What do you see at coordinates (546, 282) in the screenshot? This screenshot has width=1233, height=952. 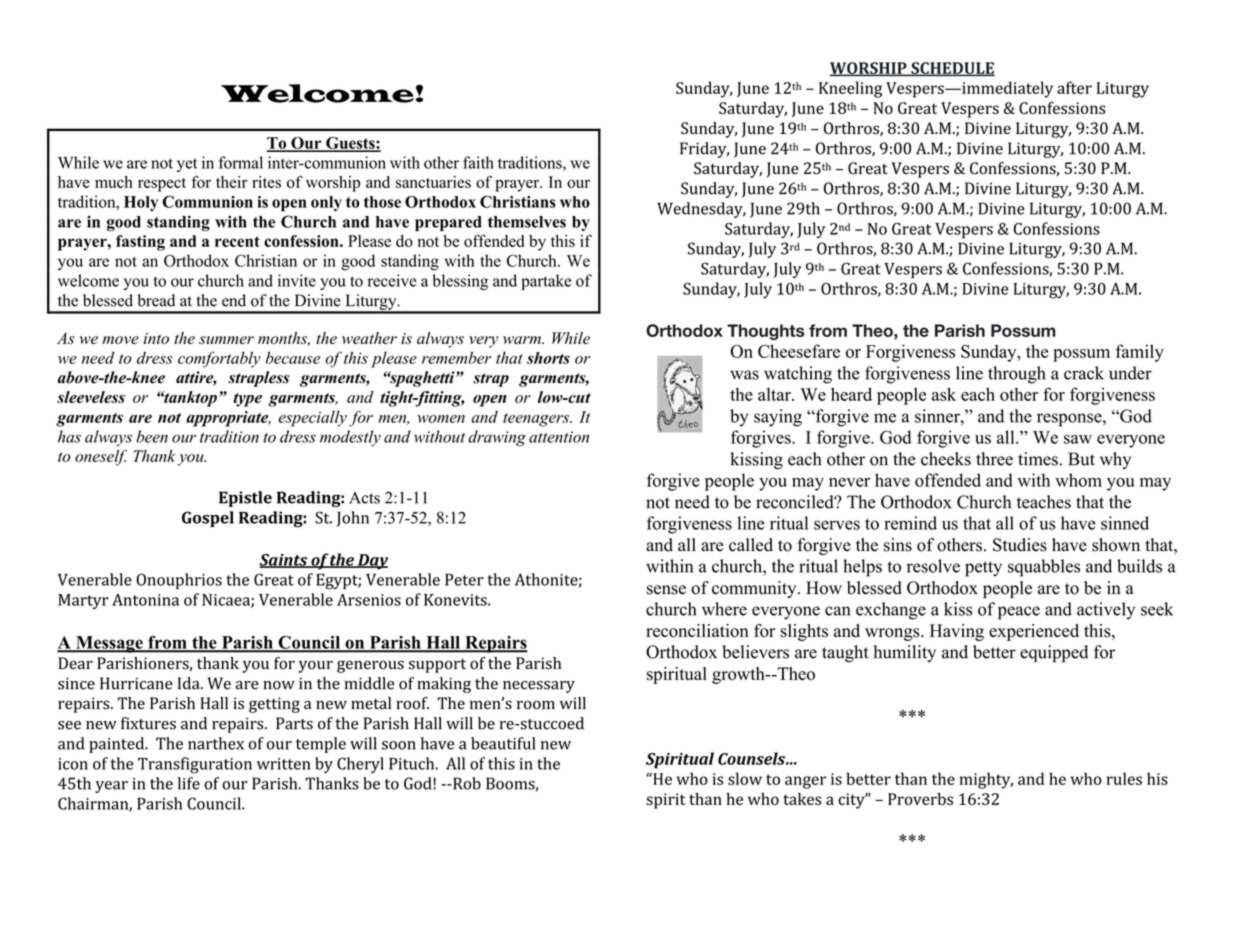 I see `partake` at bounding box center [546, 282].
